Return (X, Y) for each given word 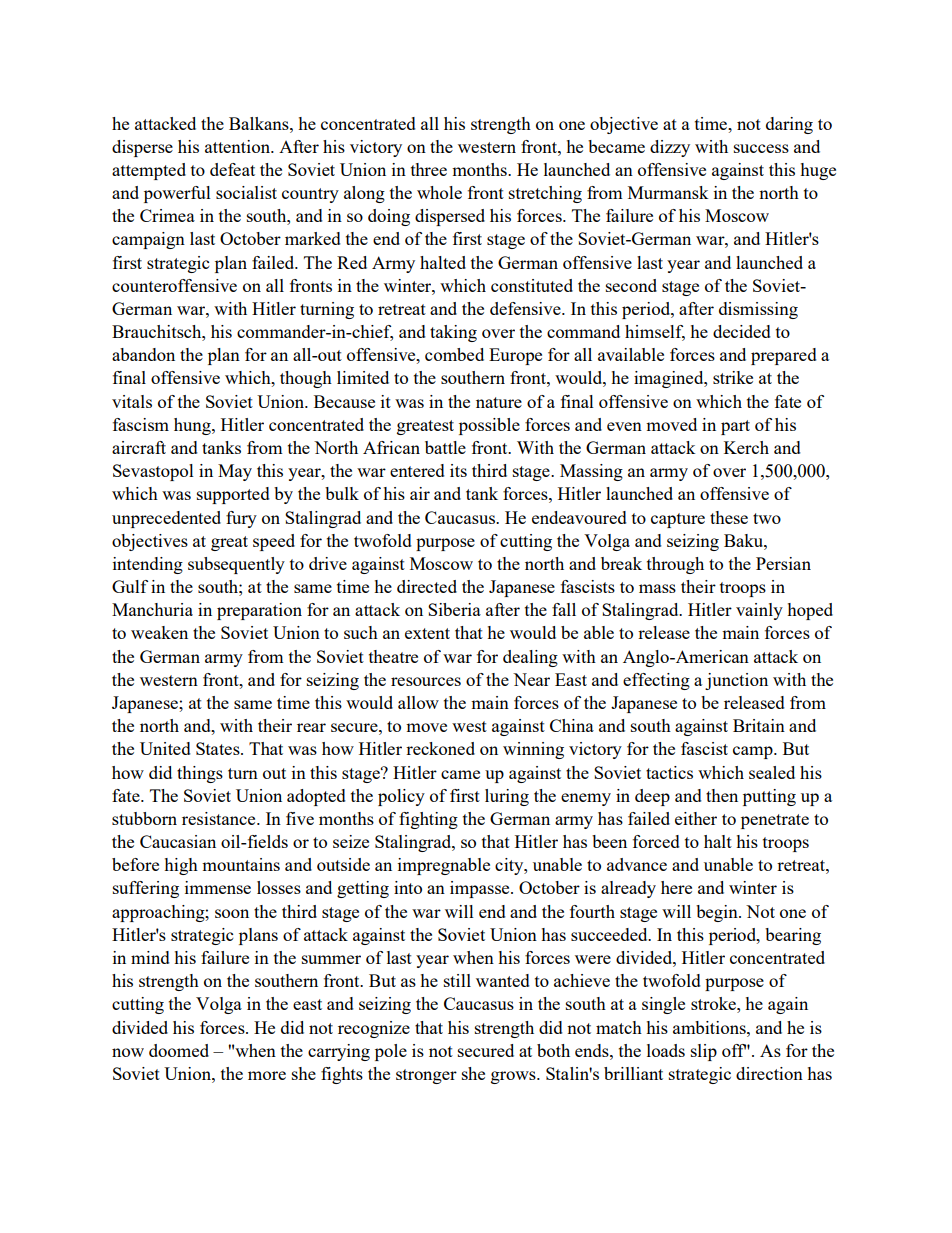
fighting (428, 820)
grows (514, 1077)
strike (733, 377)
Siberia (454, 609)
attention (238, 146)
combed (454, 354)
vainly (759, 611)
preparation (259, 611)
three (429, 169)
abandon (143, 354)
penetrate (775, 821)
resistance (220, 818)
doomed (179, 1050)
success (761, 148)
